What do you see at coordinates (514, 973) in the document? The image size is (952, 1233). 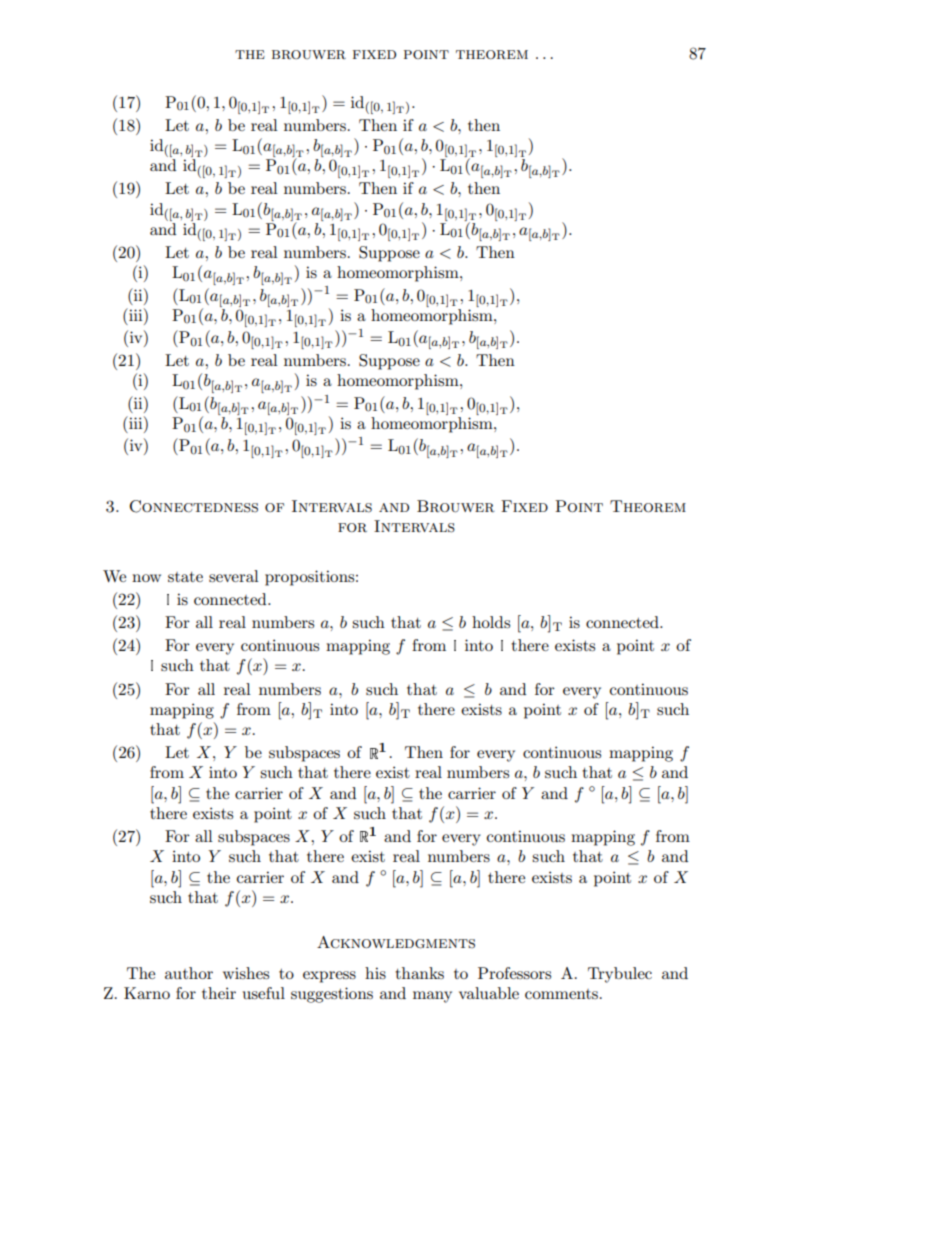 I see `Professors` at bounding box center [514, 973].
